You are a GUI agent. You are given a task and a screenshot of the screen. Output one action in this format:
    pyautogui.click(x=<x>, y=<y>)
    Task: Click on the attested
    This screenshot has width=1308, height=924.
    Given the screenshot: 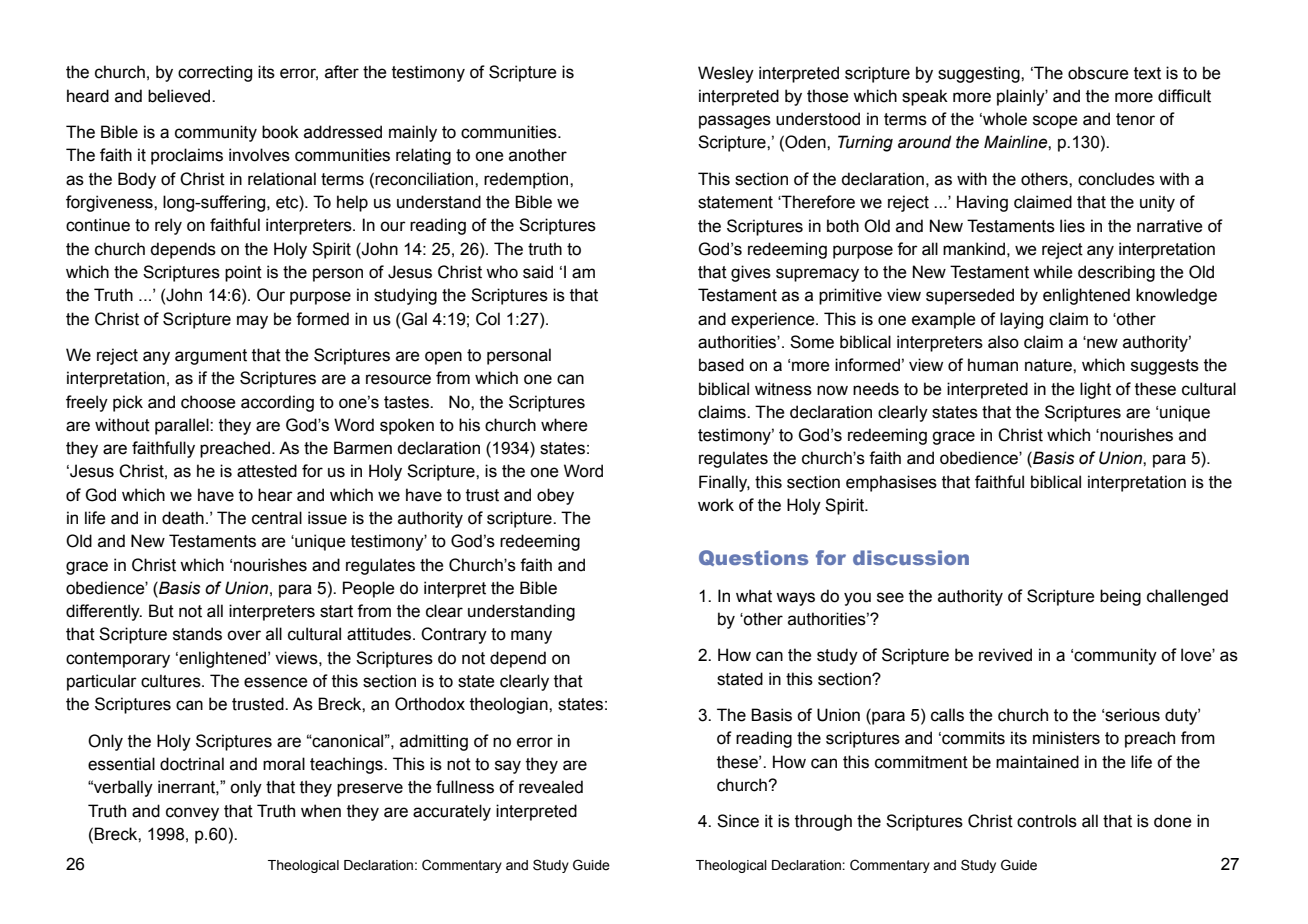 What is the action you would take?
    pyautogui.click(x=267, y=471)
